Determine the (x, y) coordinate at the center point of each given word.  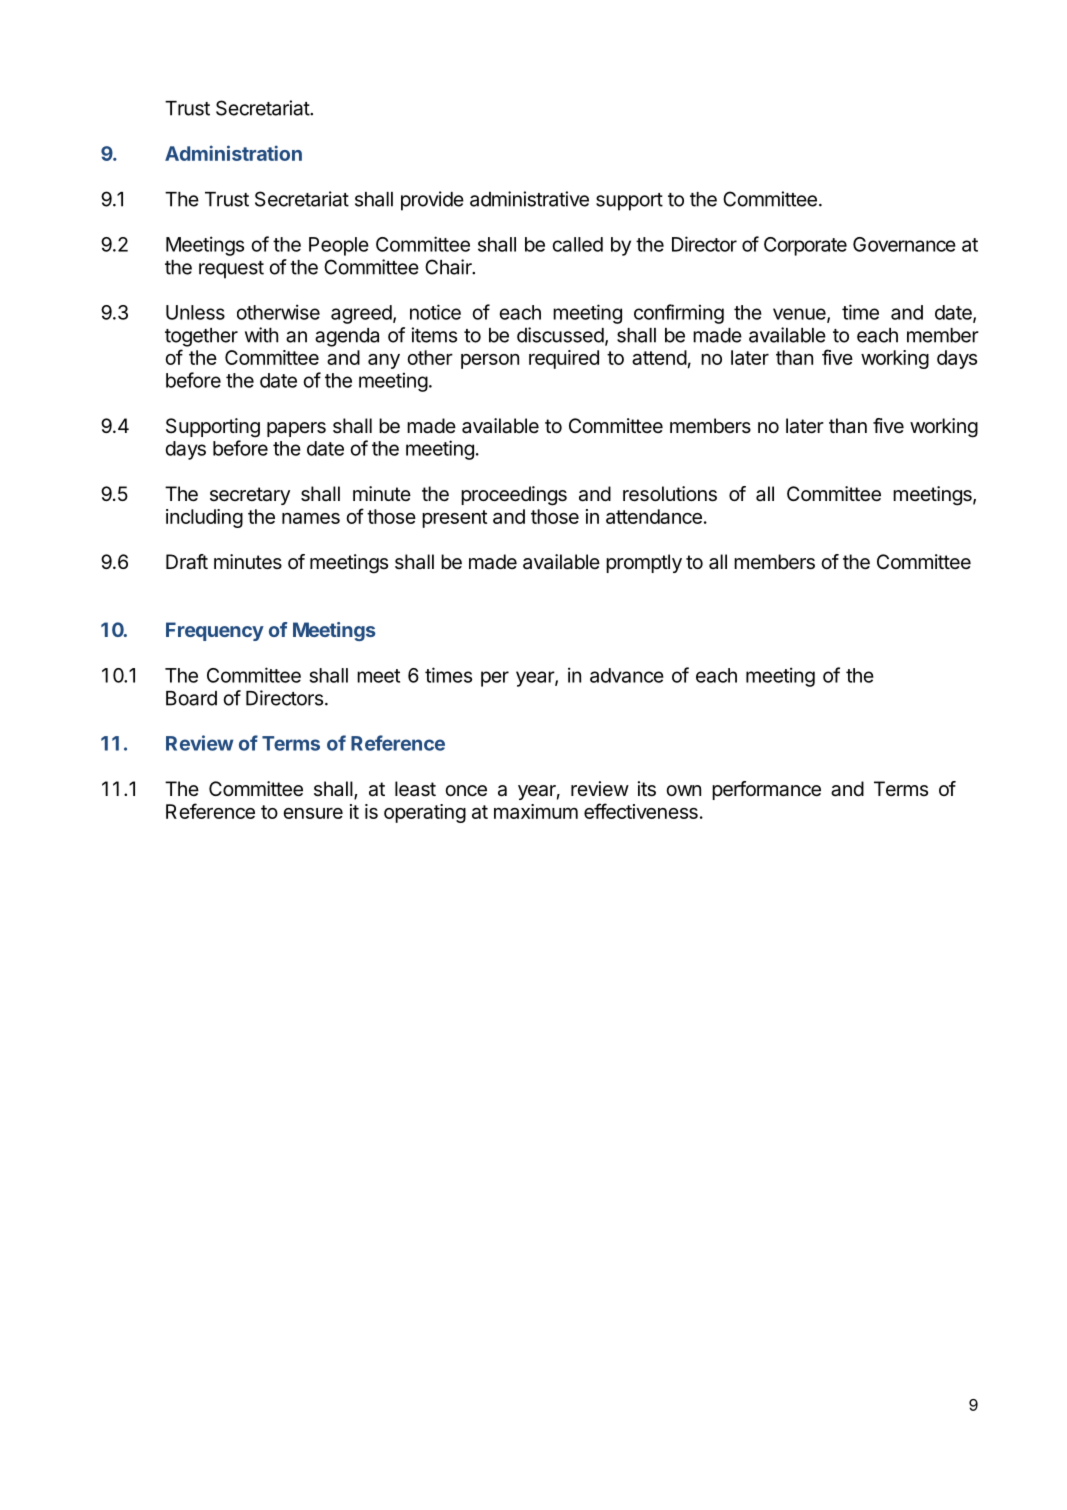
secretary (250, 496)
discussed (560, 335)
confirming (679, 314)
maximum (536, 811)
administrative (529, 199)
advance (627, 675)
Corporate (805, 246)
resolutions (670, 494)
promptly (644, 563)
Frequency (215, 631)
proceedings (514, 496)
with (261, 335)
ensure (313, 813)
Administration (233, 153)
